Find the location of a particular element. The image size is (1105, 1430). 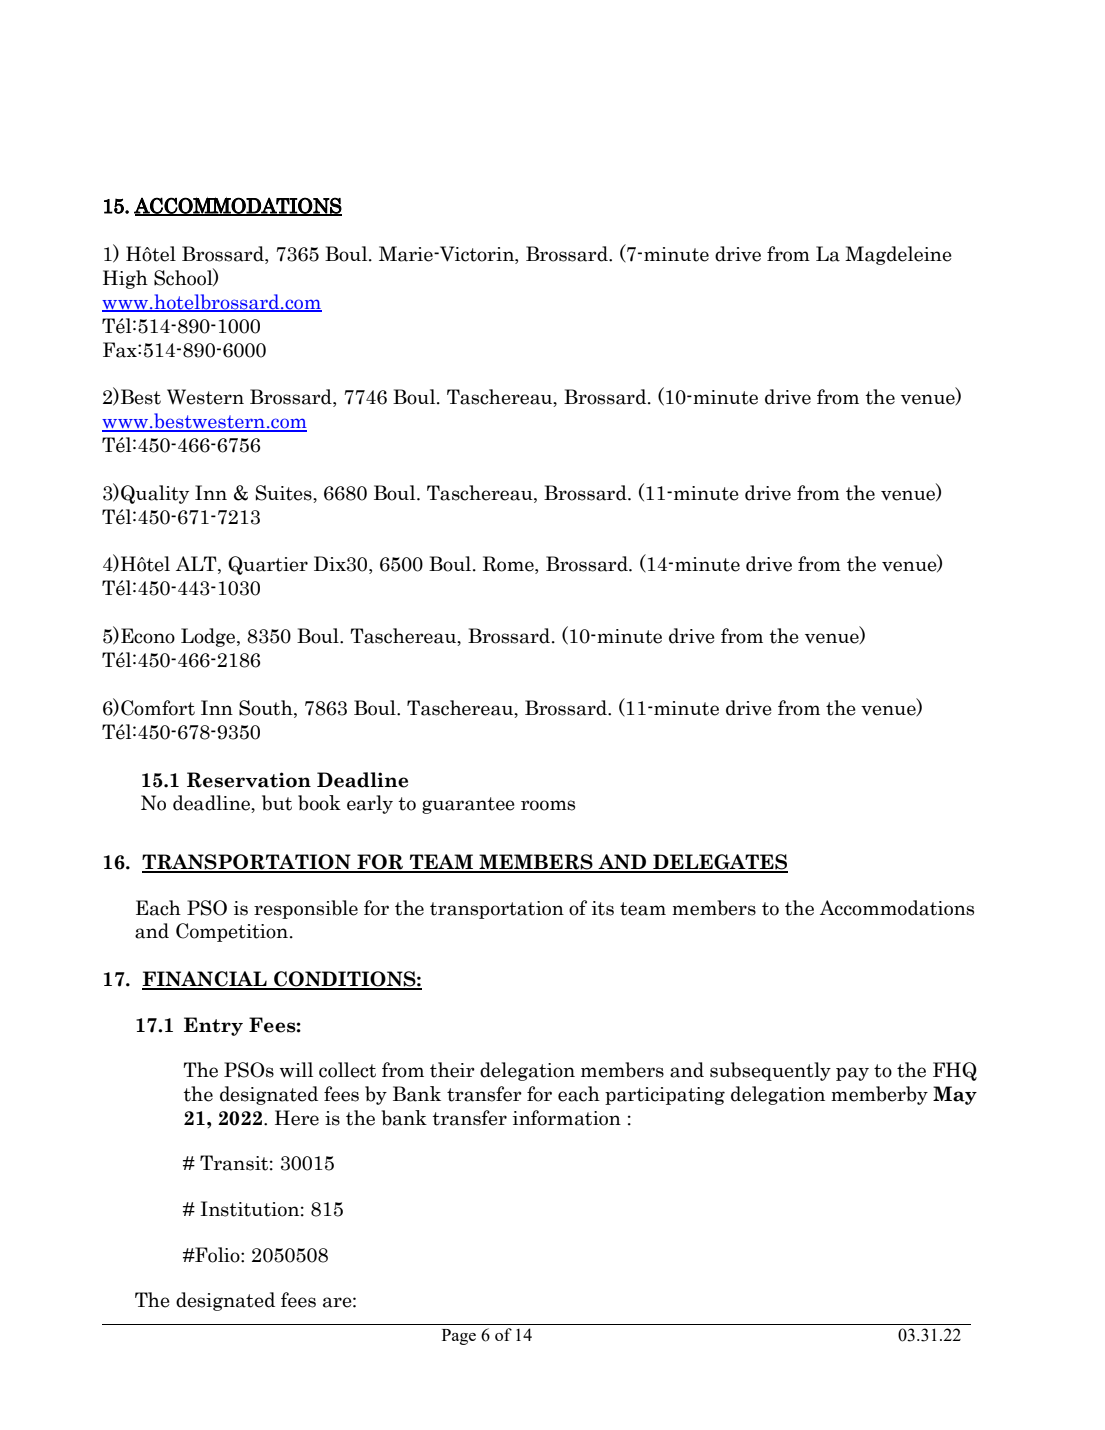

Reservation is located at coordinates (249, 780).
